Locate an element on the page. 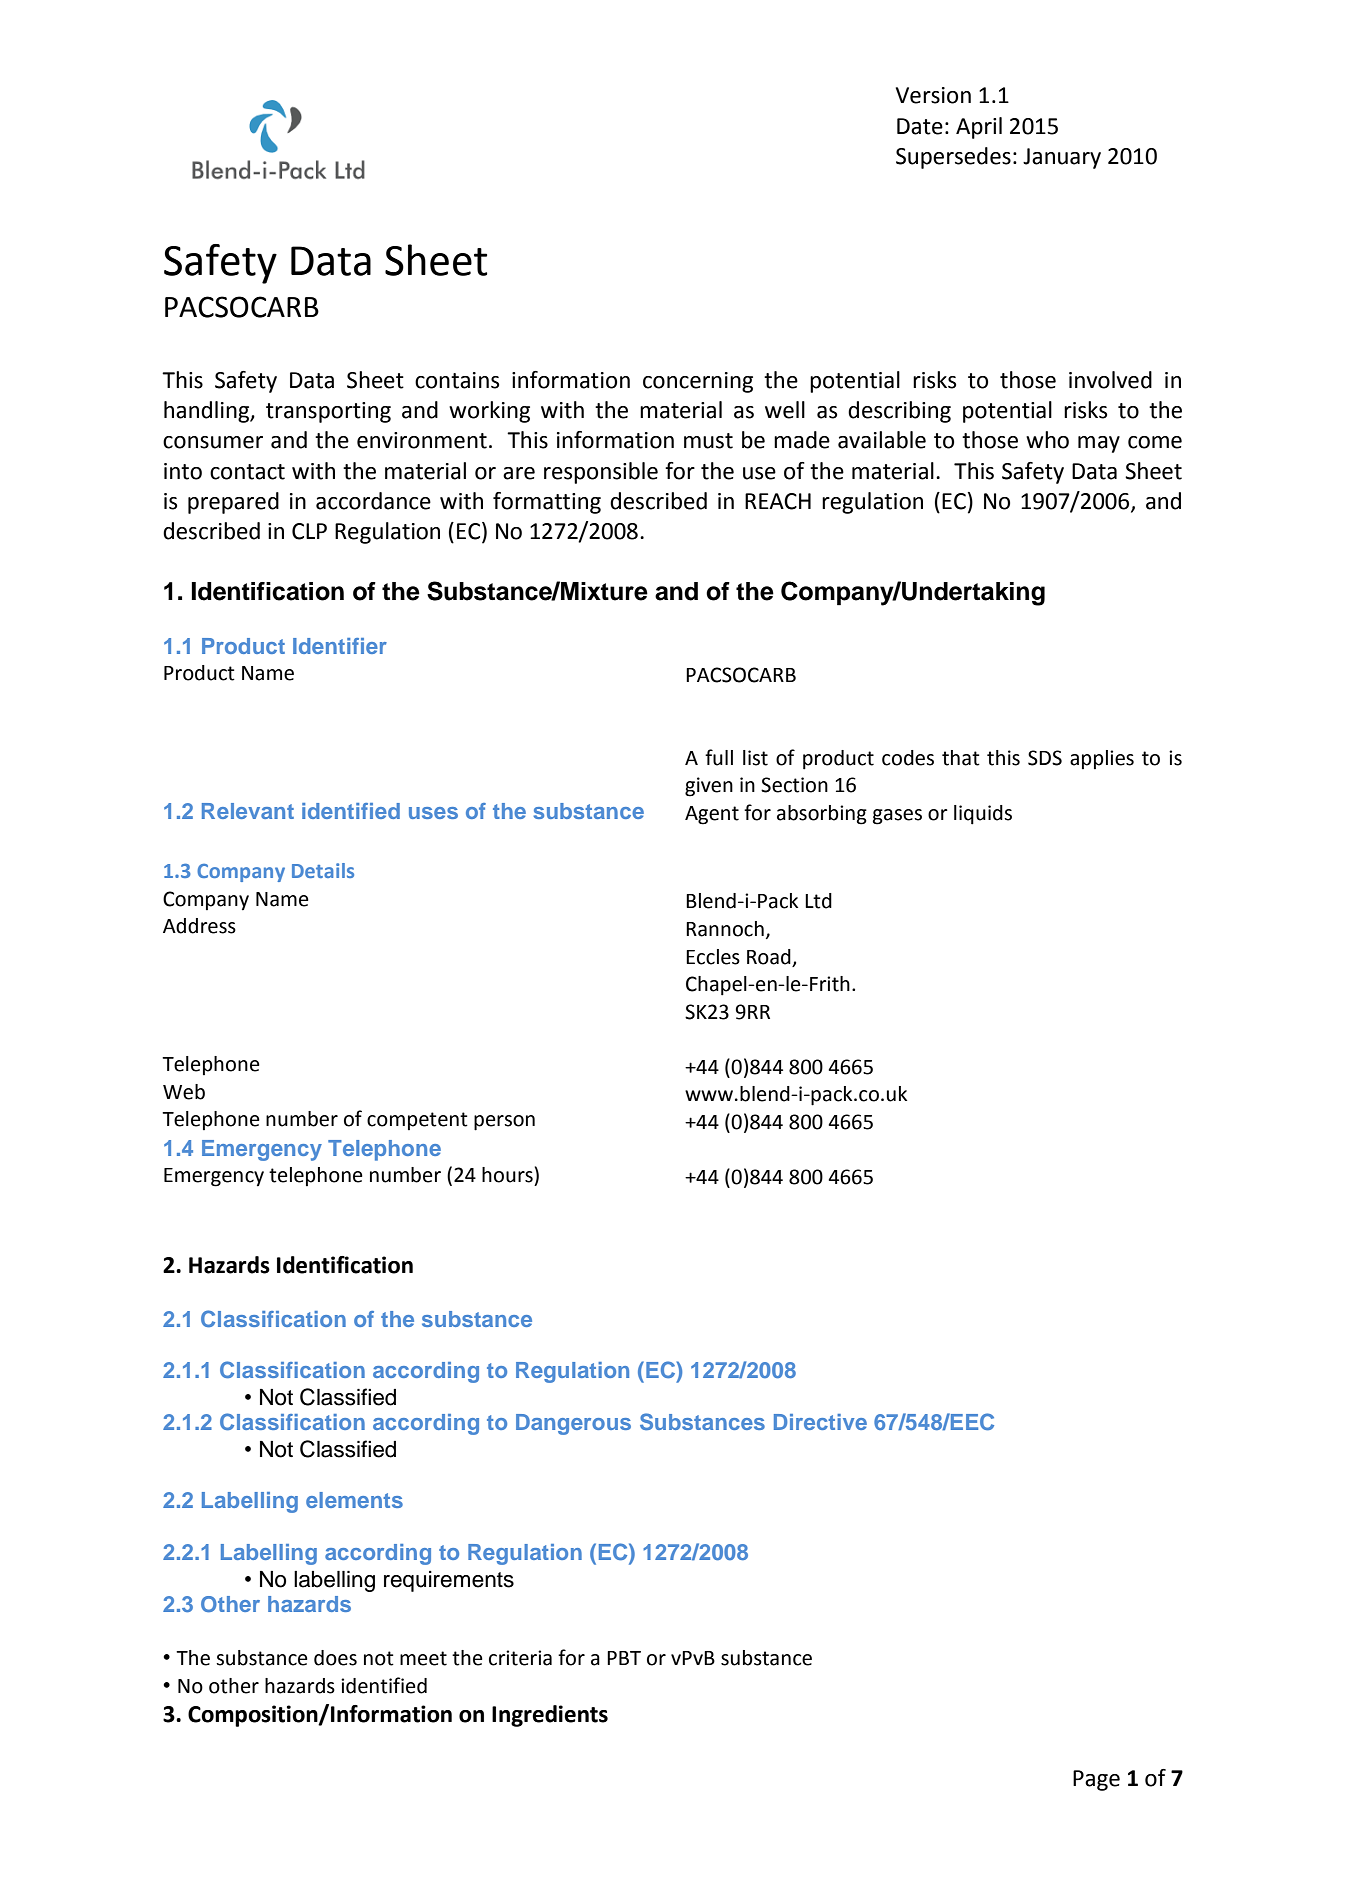  Eccles is located at coordinates (713, 957).
